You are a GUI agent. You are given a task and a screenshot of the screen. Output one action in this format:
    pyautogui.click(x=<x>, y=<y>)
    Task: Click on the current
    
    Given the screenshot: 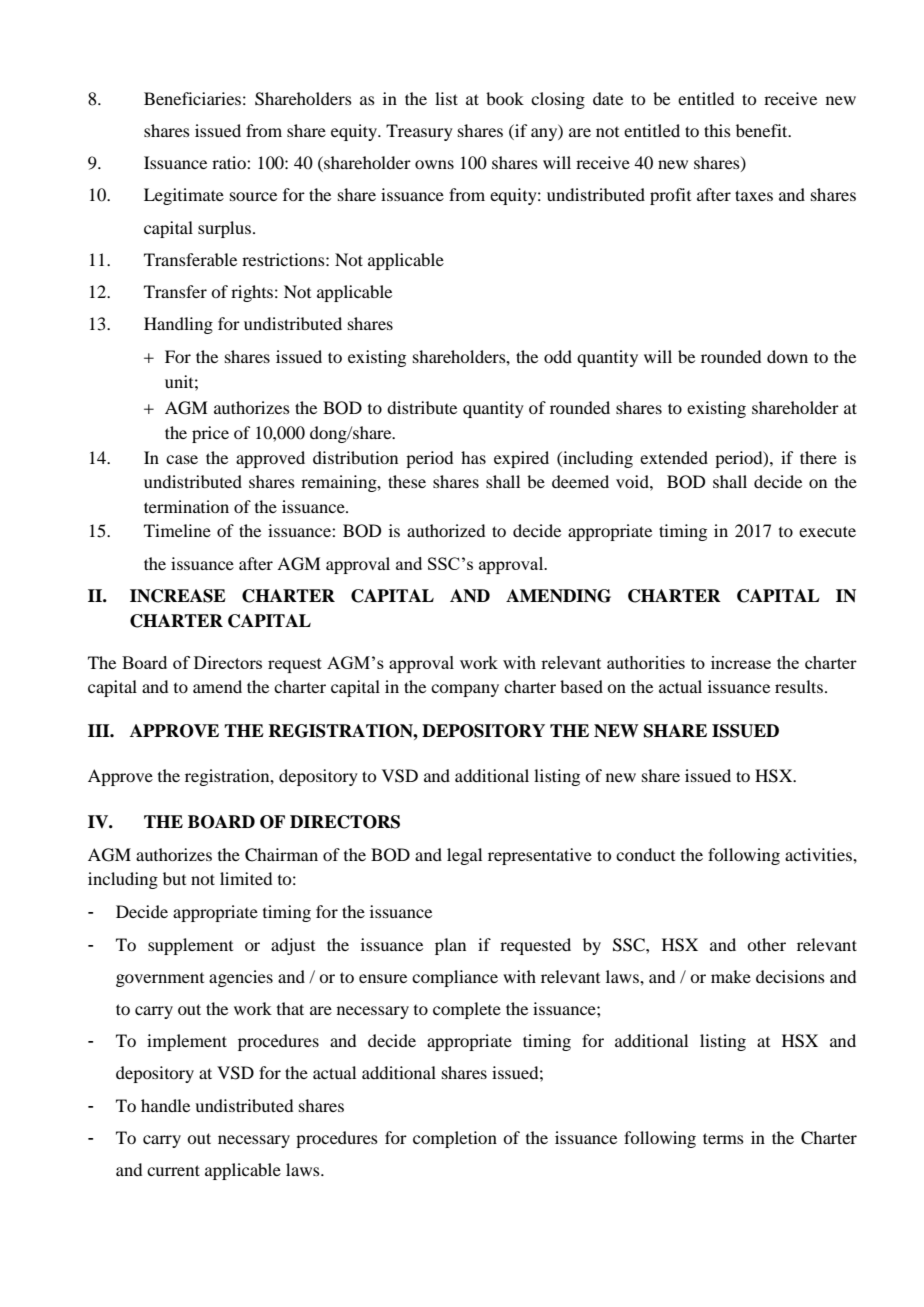 What is the action you would take?
    pyautogui.click(x=173, y=1170)
